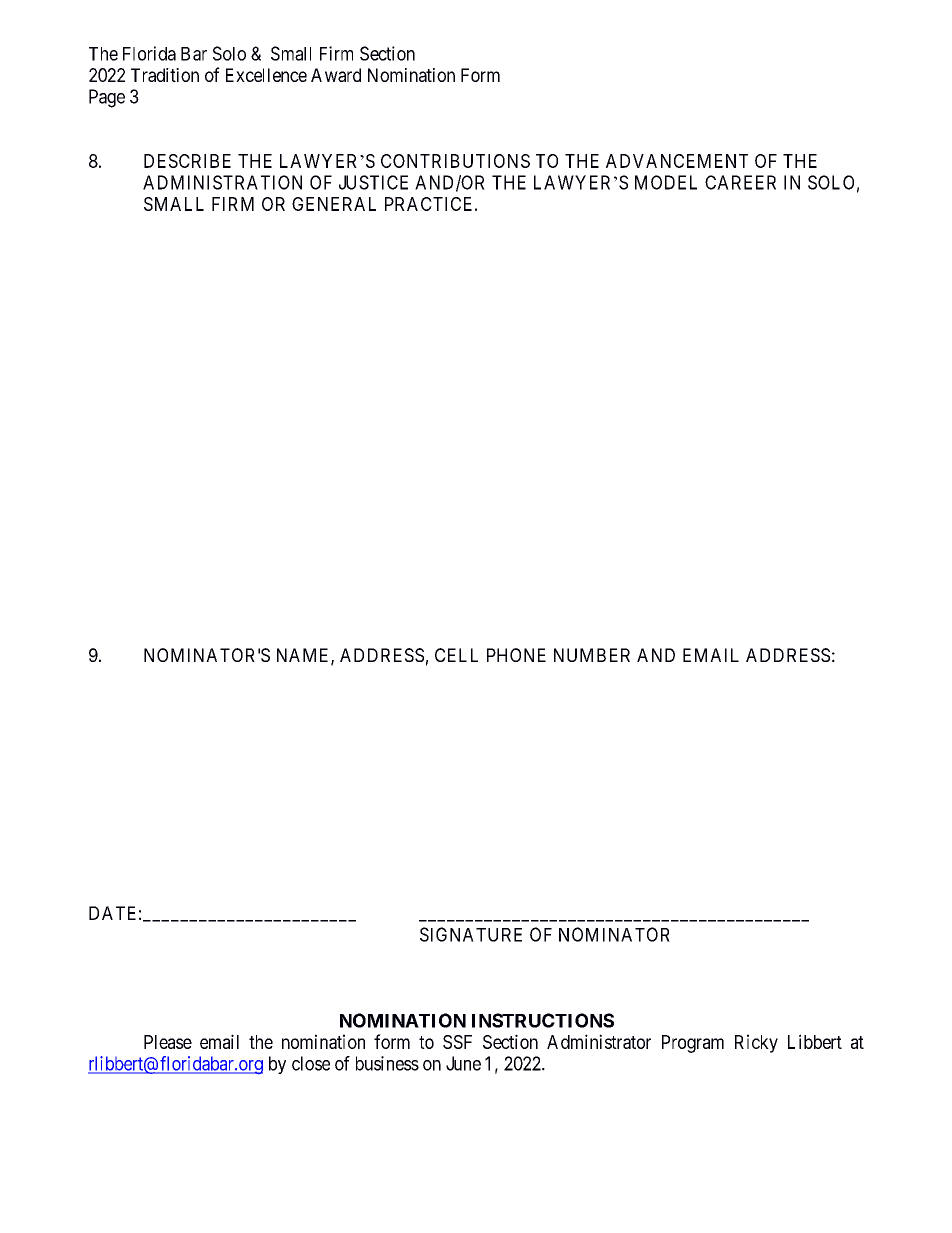  What do you see at coordinates (165, 75) in the screenshot?
I see `Tradition` at bounding box center [165, 75].
